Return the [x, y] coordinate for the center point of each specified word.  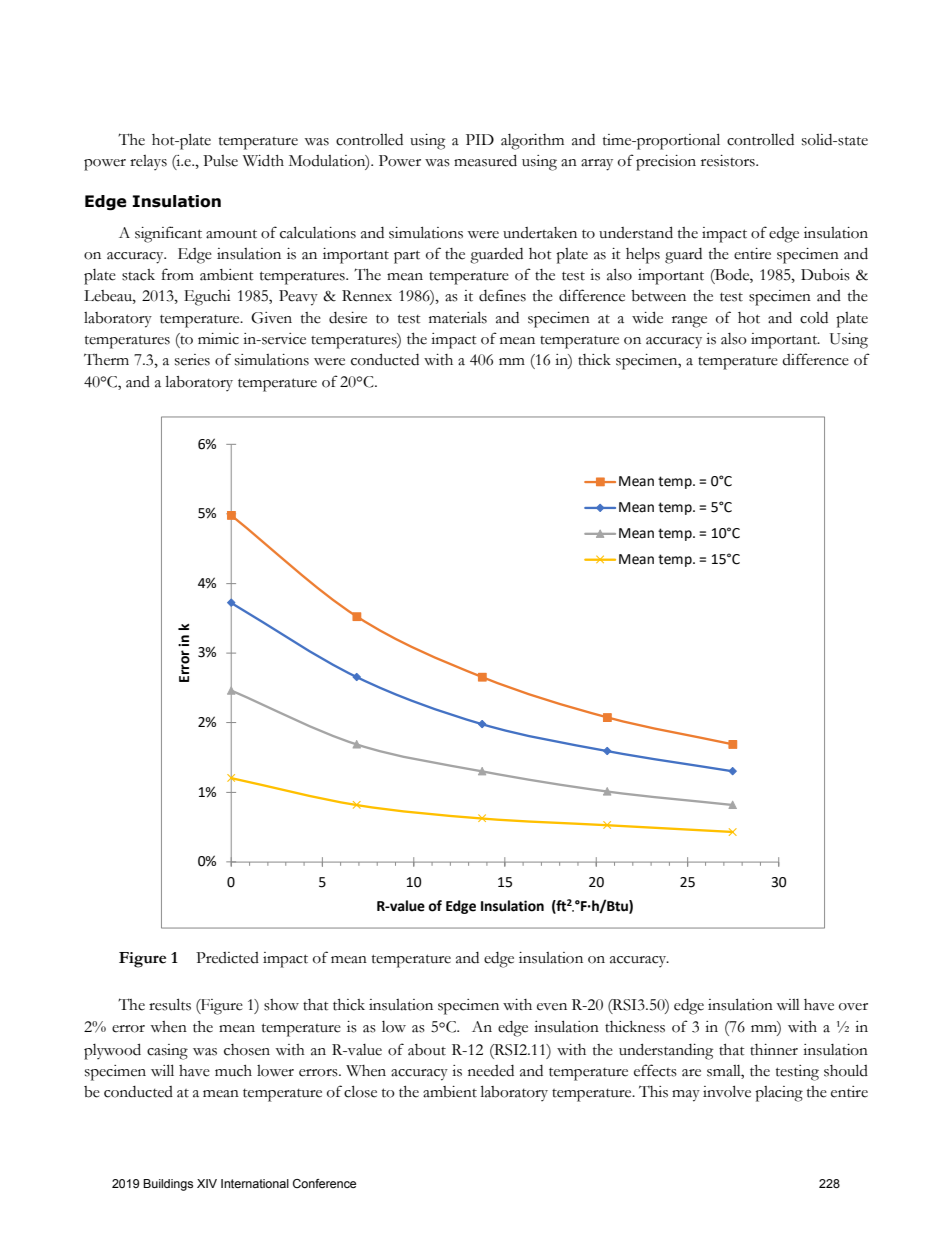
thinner [774, 1050]
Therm [106, 360]
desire [348, 318]
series [192, 360]
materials [458, 317]
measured [485, 160]
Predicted [227, 958]
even [552, 1007]
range [689, 322]
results [170, 1004]
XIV [207, 1183]
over [853, 1007]
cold [814, 318]
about [427, 1050]
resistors [729, 161]
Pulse [220, 161]
